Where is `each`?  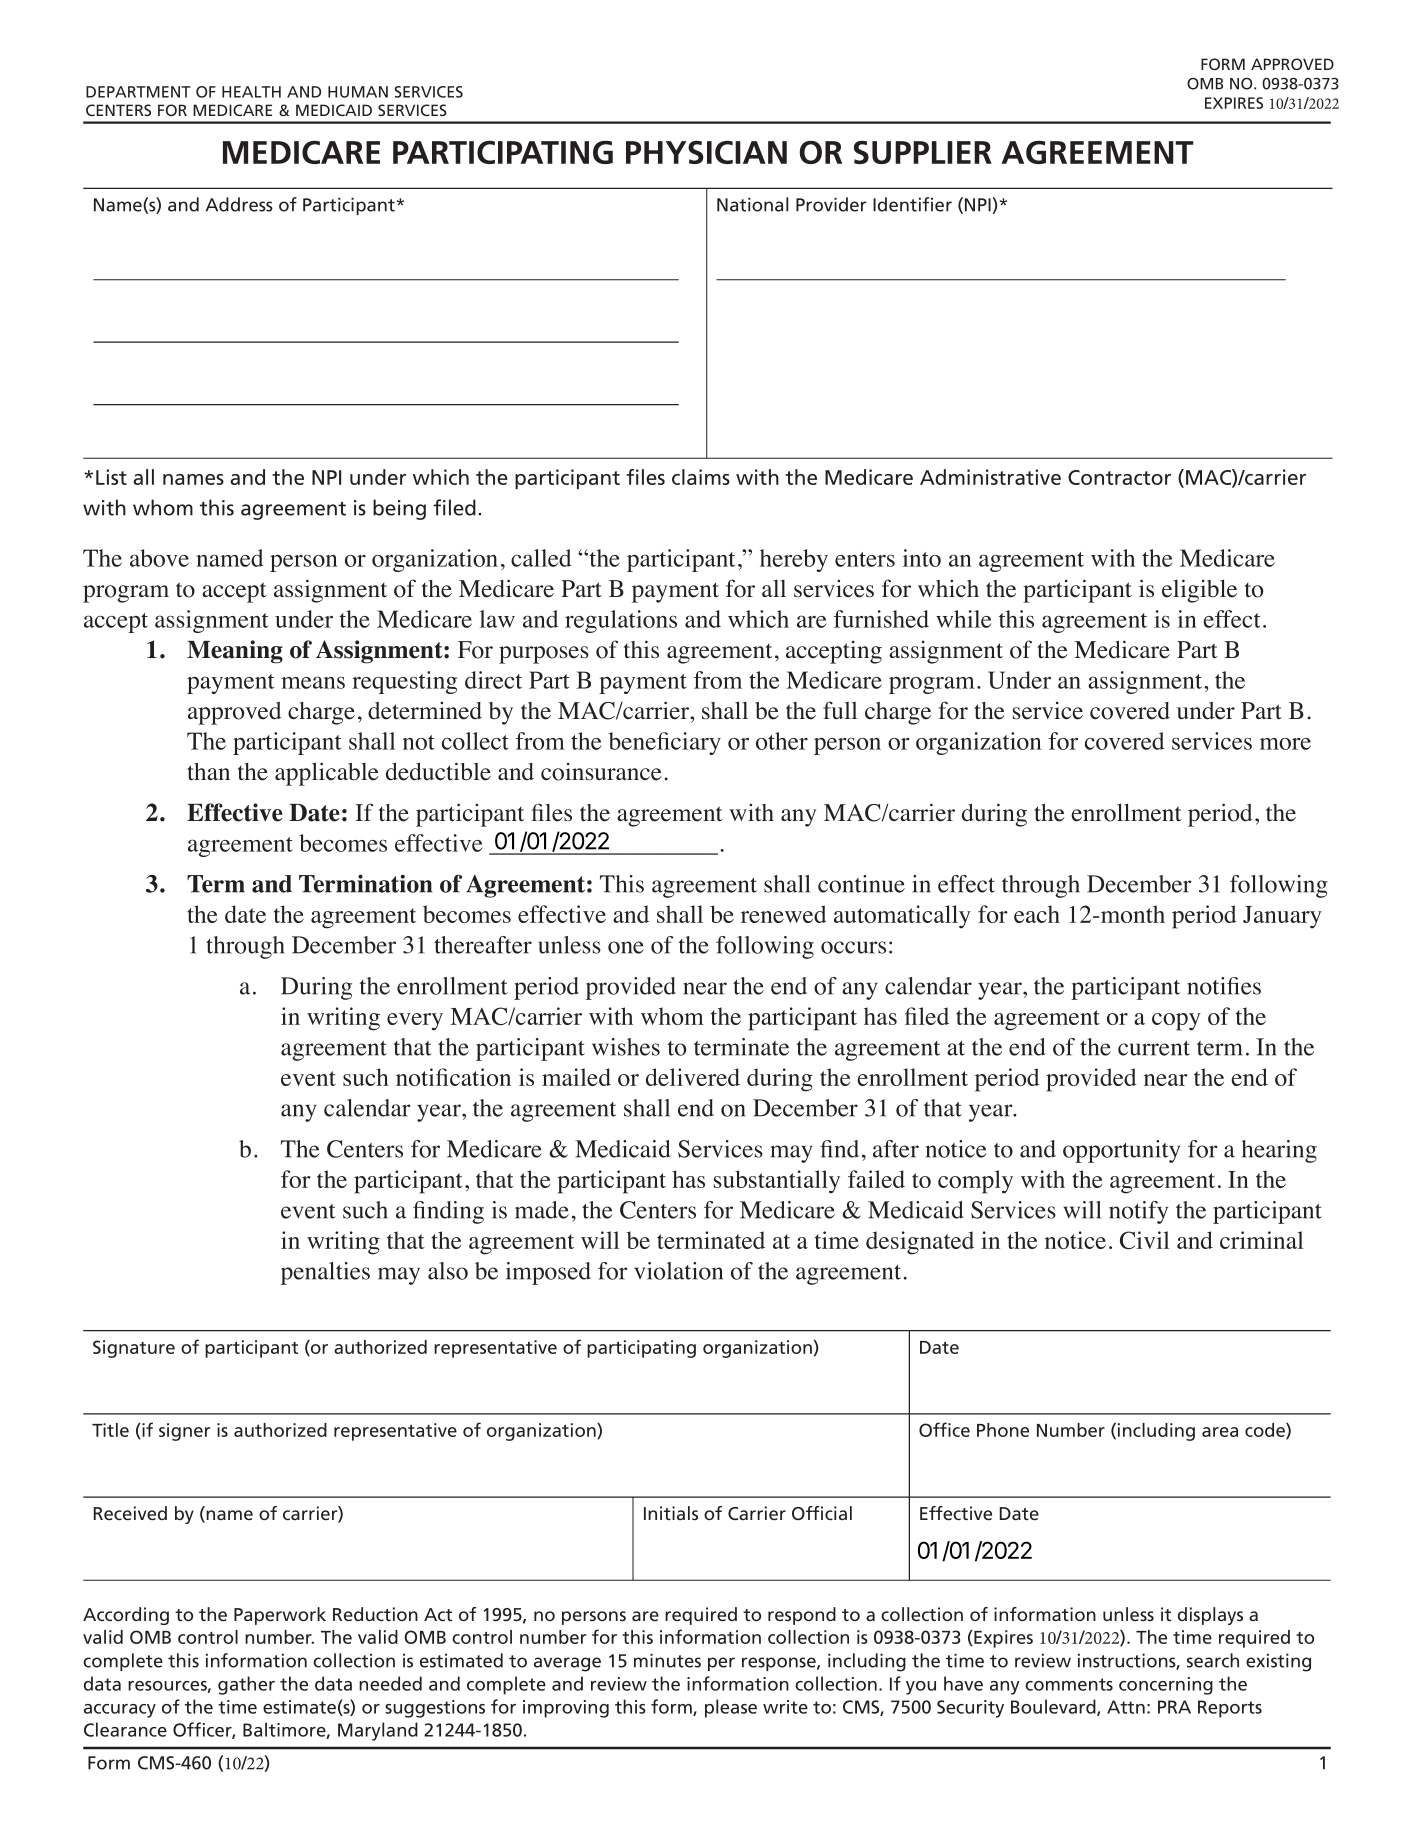 each is located at coordinates (1037, 914).
